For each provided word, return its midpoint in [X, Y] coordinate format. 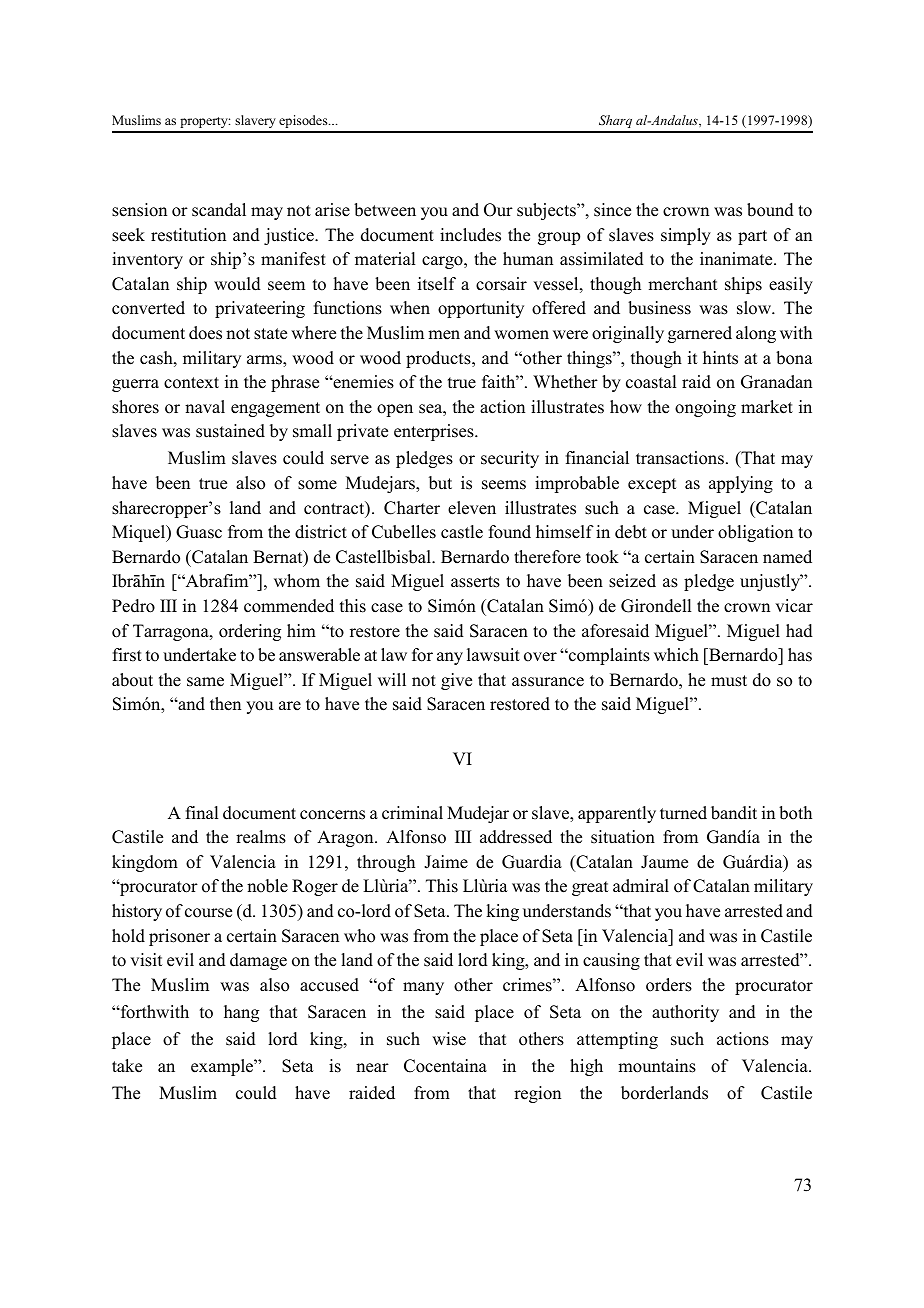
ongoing [705, 408]
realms [261, 837]
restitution [188, 235]
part [752, 237]
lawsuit [493, 655]
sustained [230, 431]
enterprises [435, 432]
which [676, 655]
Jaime [446, 862]
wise [449, 1039]
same [205, 682]
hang [241, 1013]
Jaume [664, 862]
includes [470, 235]
